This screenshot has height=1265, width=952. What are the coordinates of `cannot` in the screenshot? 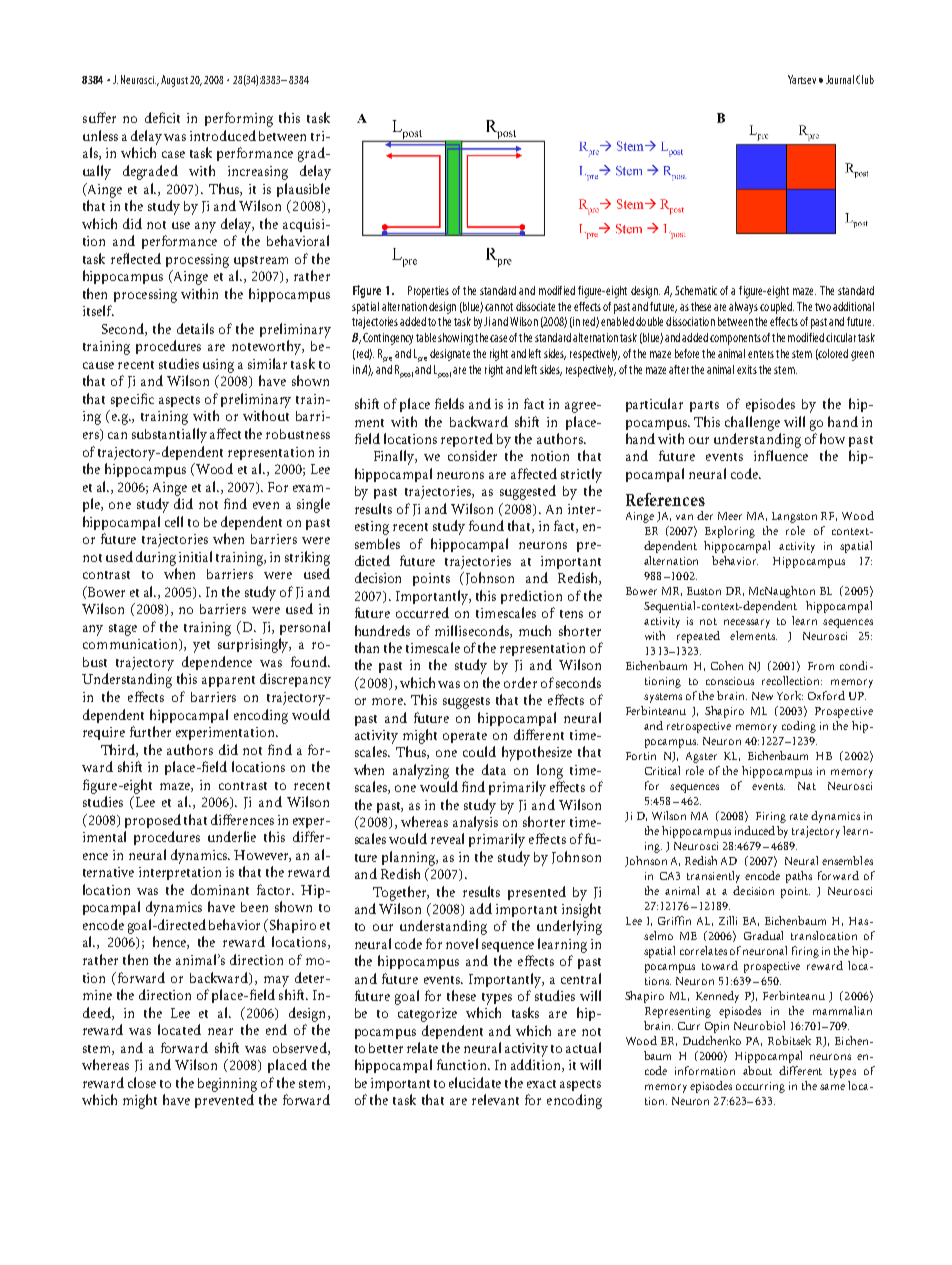 It's located at (499, 307).
